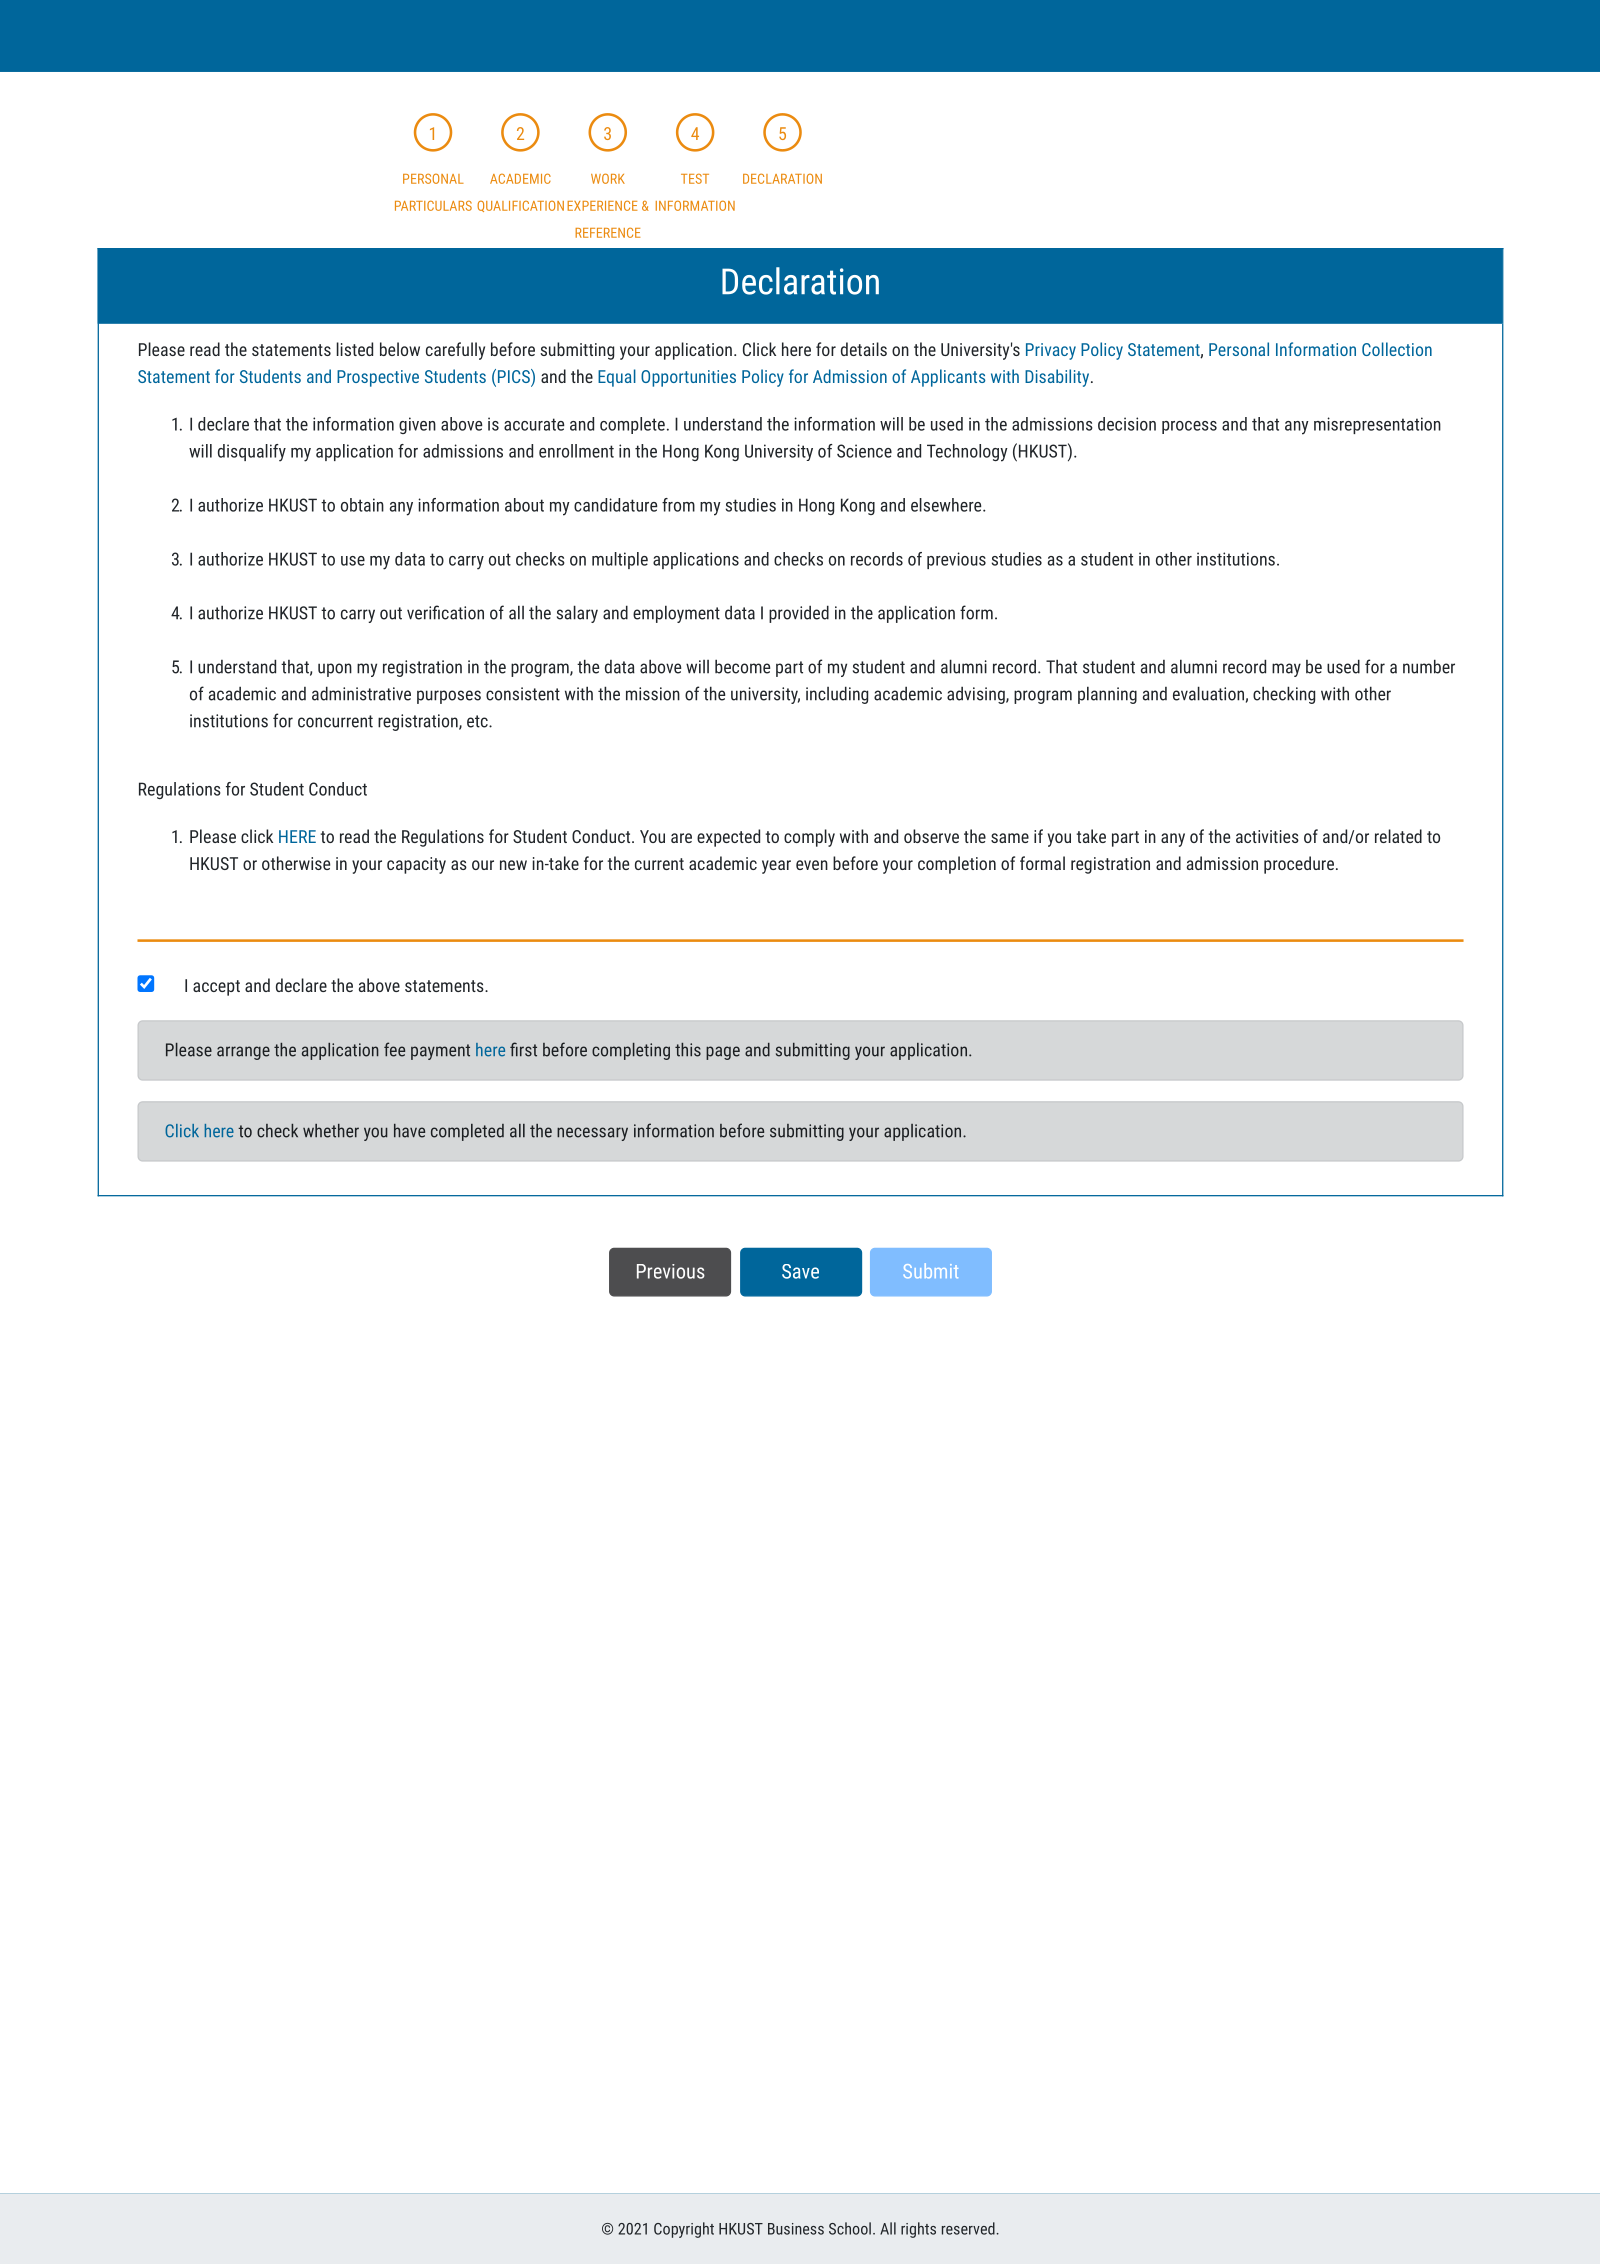 Image resolution: width=1600 pixels, height=2264 pixels. I want to click on whether, so click(331, 1131).
